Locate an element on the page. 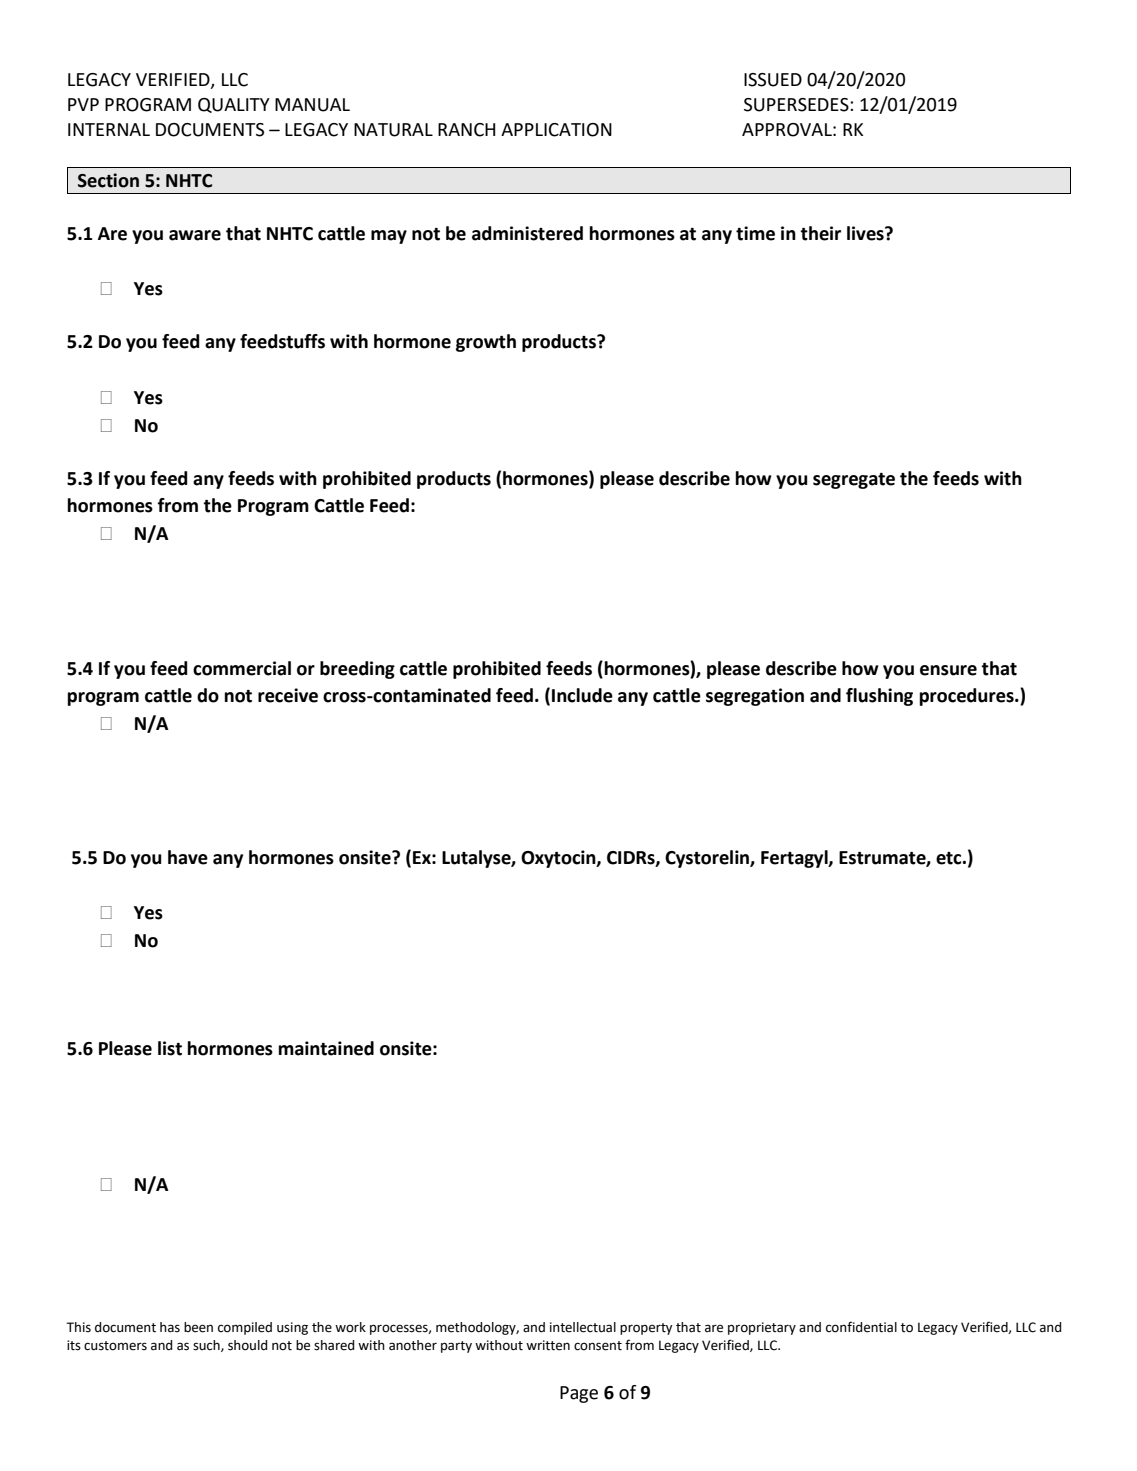  commercial is located at coordinates (242, 668).
